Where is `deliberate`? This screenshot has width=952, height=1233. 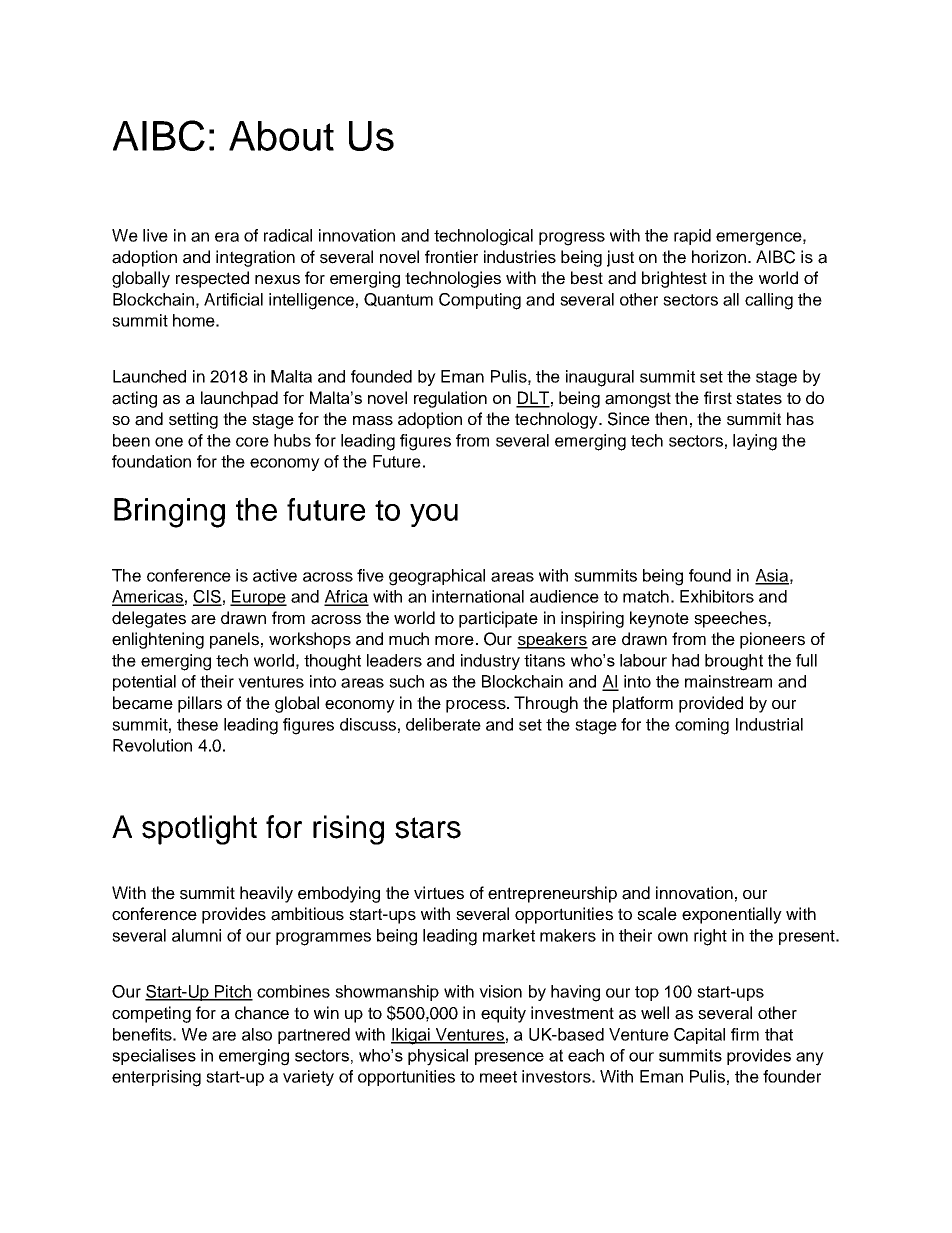
deliberate is located at coordinates (443, 724).
